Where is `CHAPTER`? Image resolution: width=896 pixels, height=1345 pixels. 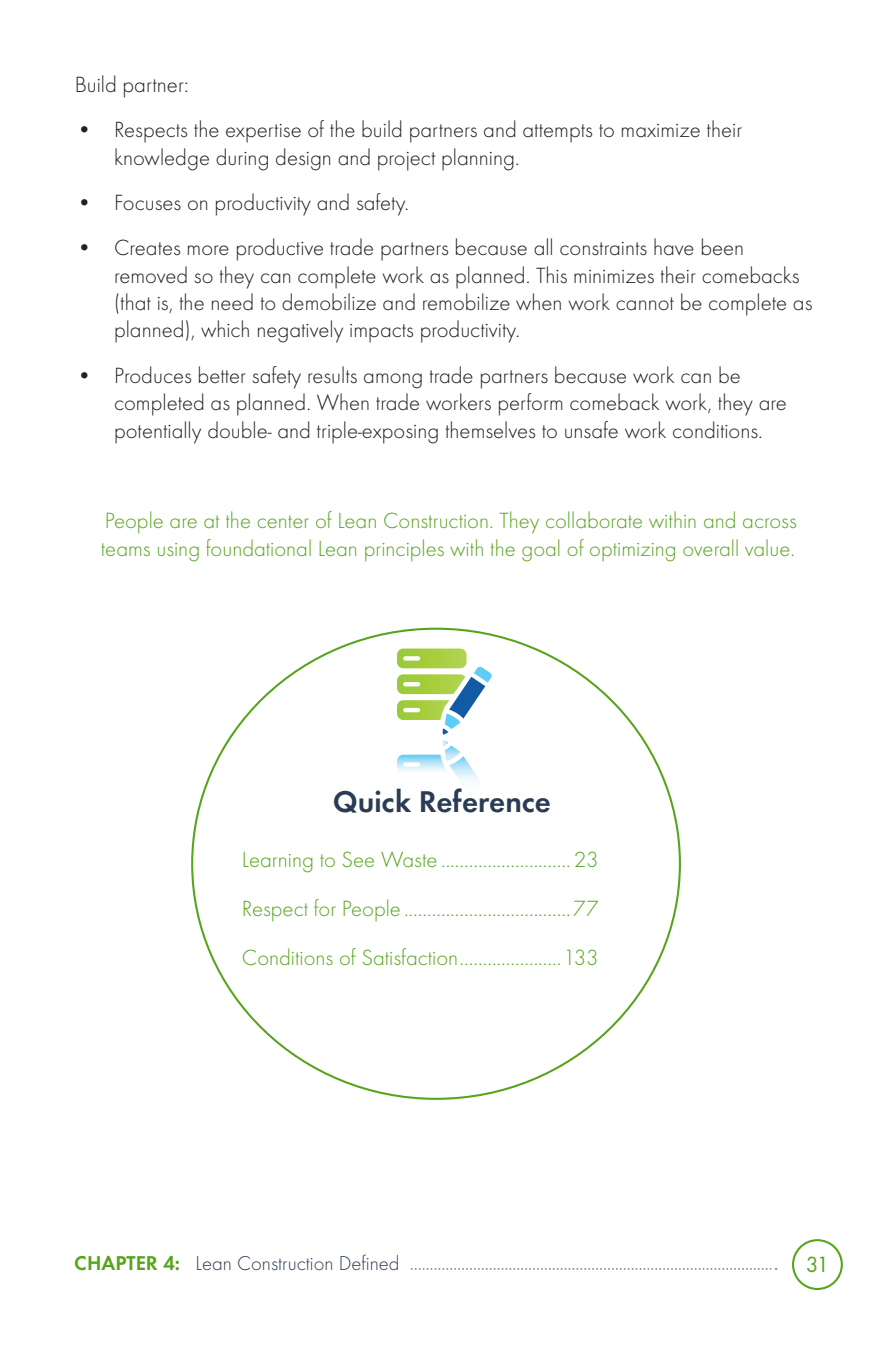 CHAPTER is located at coordinates (116, 1263).
